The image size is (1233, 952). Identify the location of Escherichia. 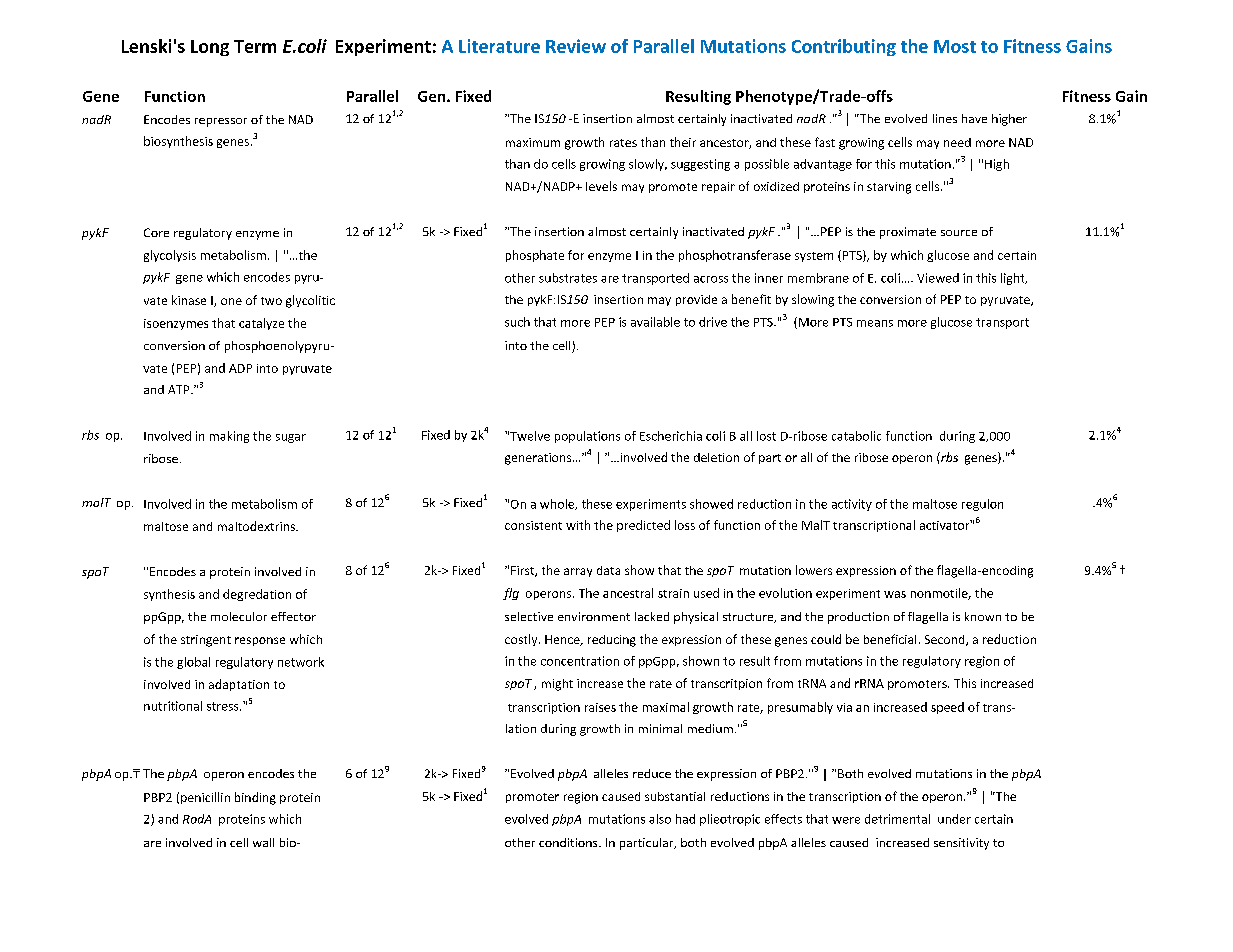
(671, 436).
